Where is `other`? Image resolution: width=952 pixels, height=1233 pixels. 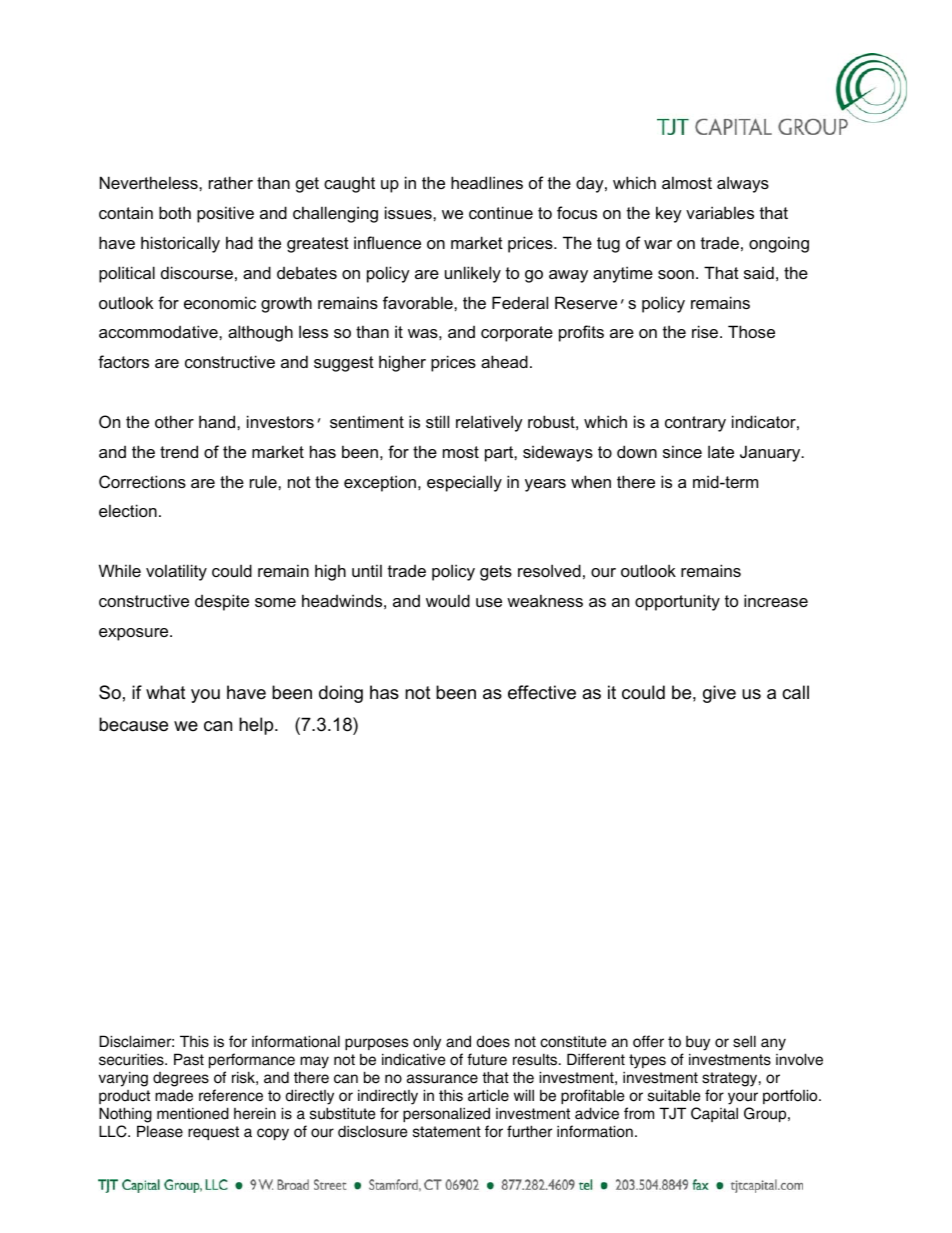
other is located at coordinates (174, 421).
